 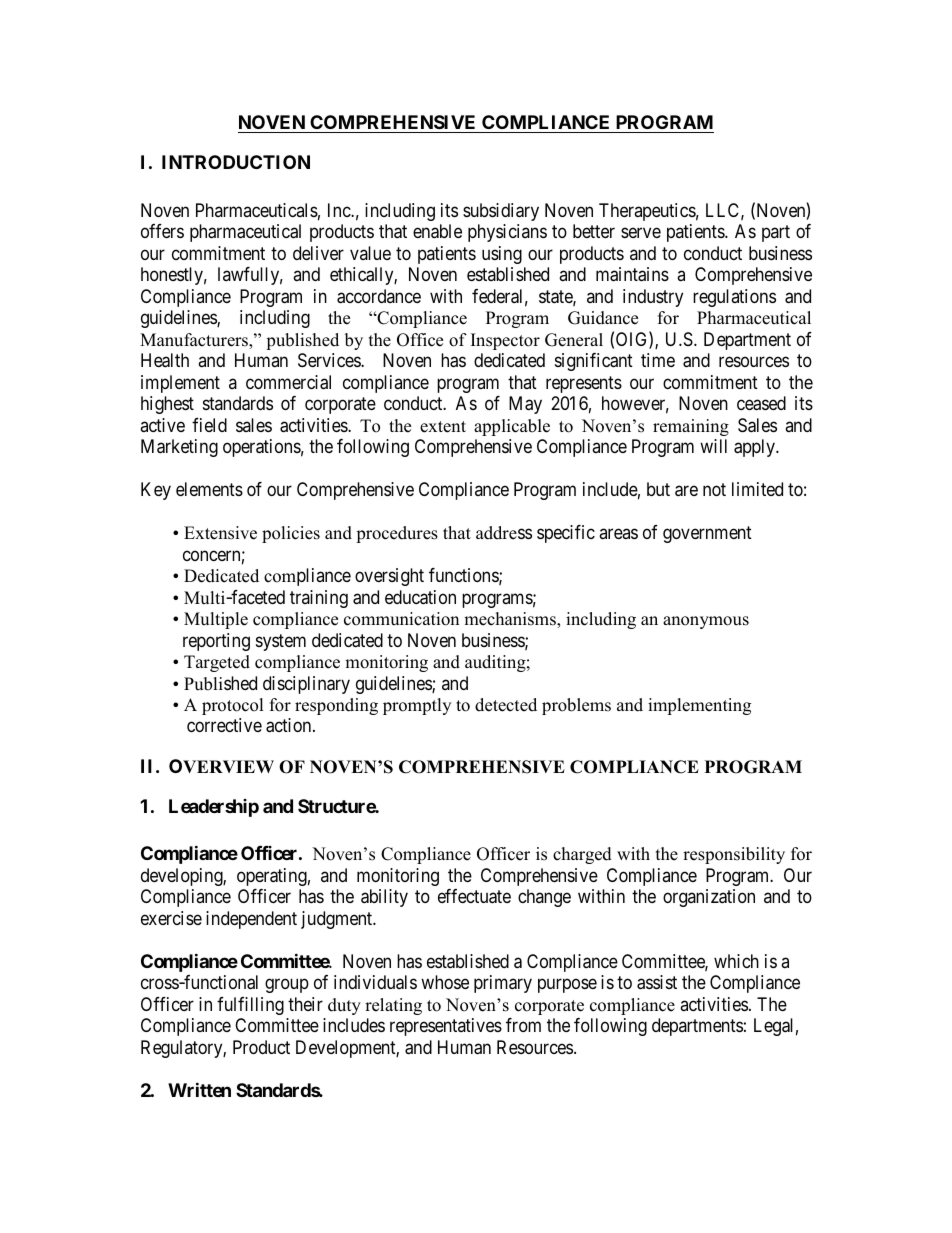 I want to click on INTRODUCTION, so click(x=236, y=162).
